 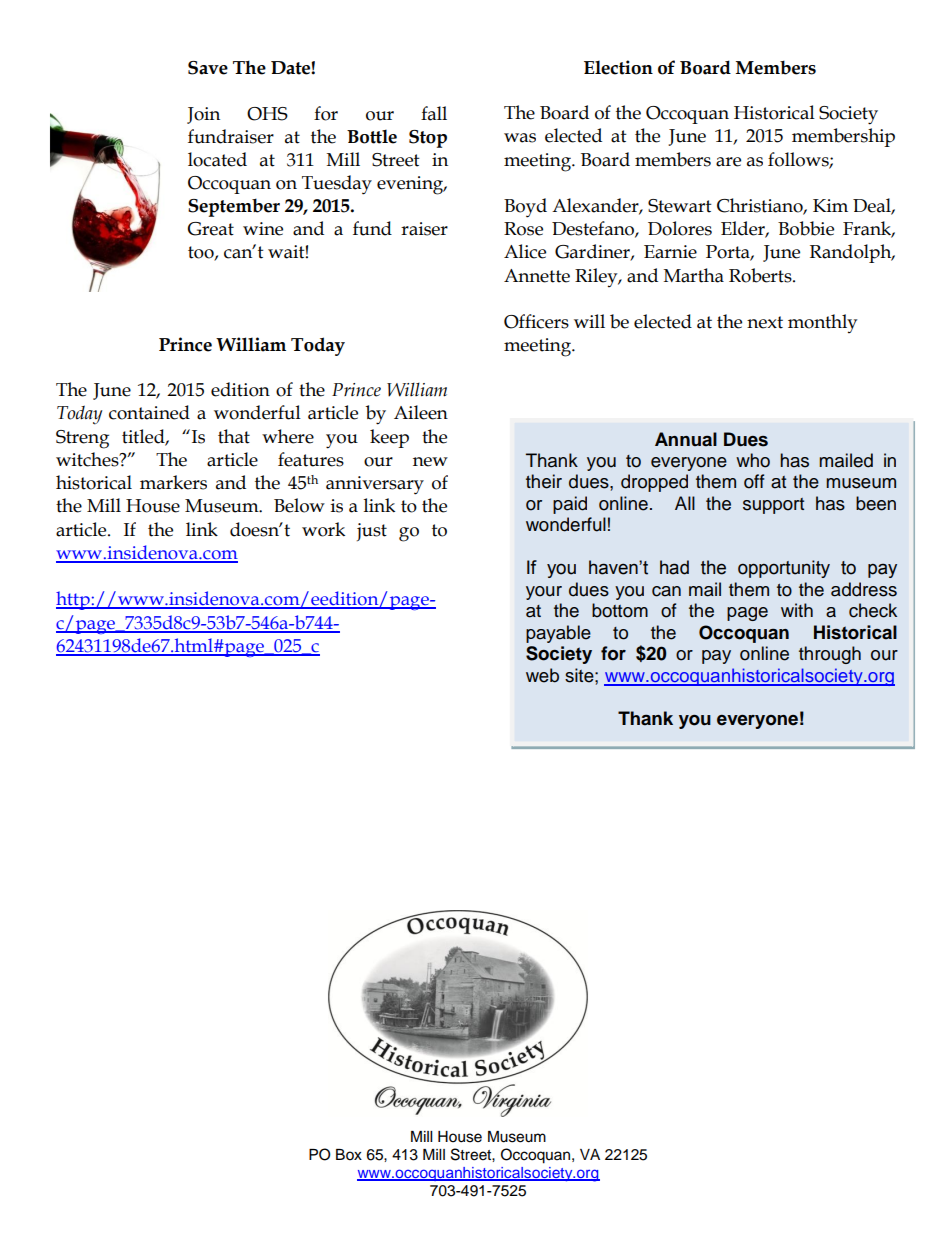 I want to click on who, so click(x=753, y=460).
